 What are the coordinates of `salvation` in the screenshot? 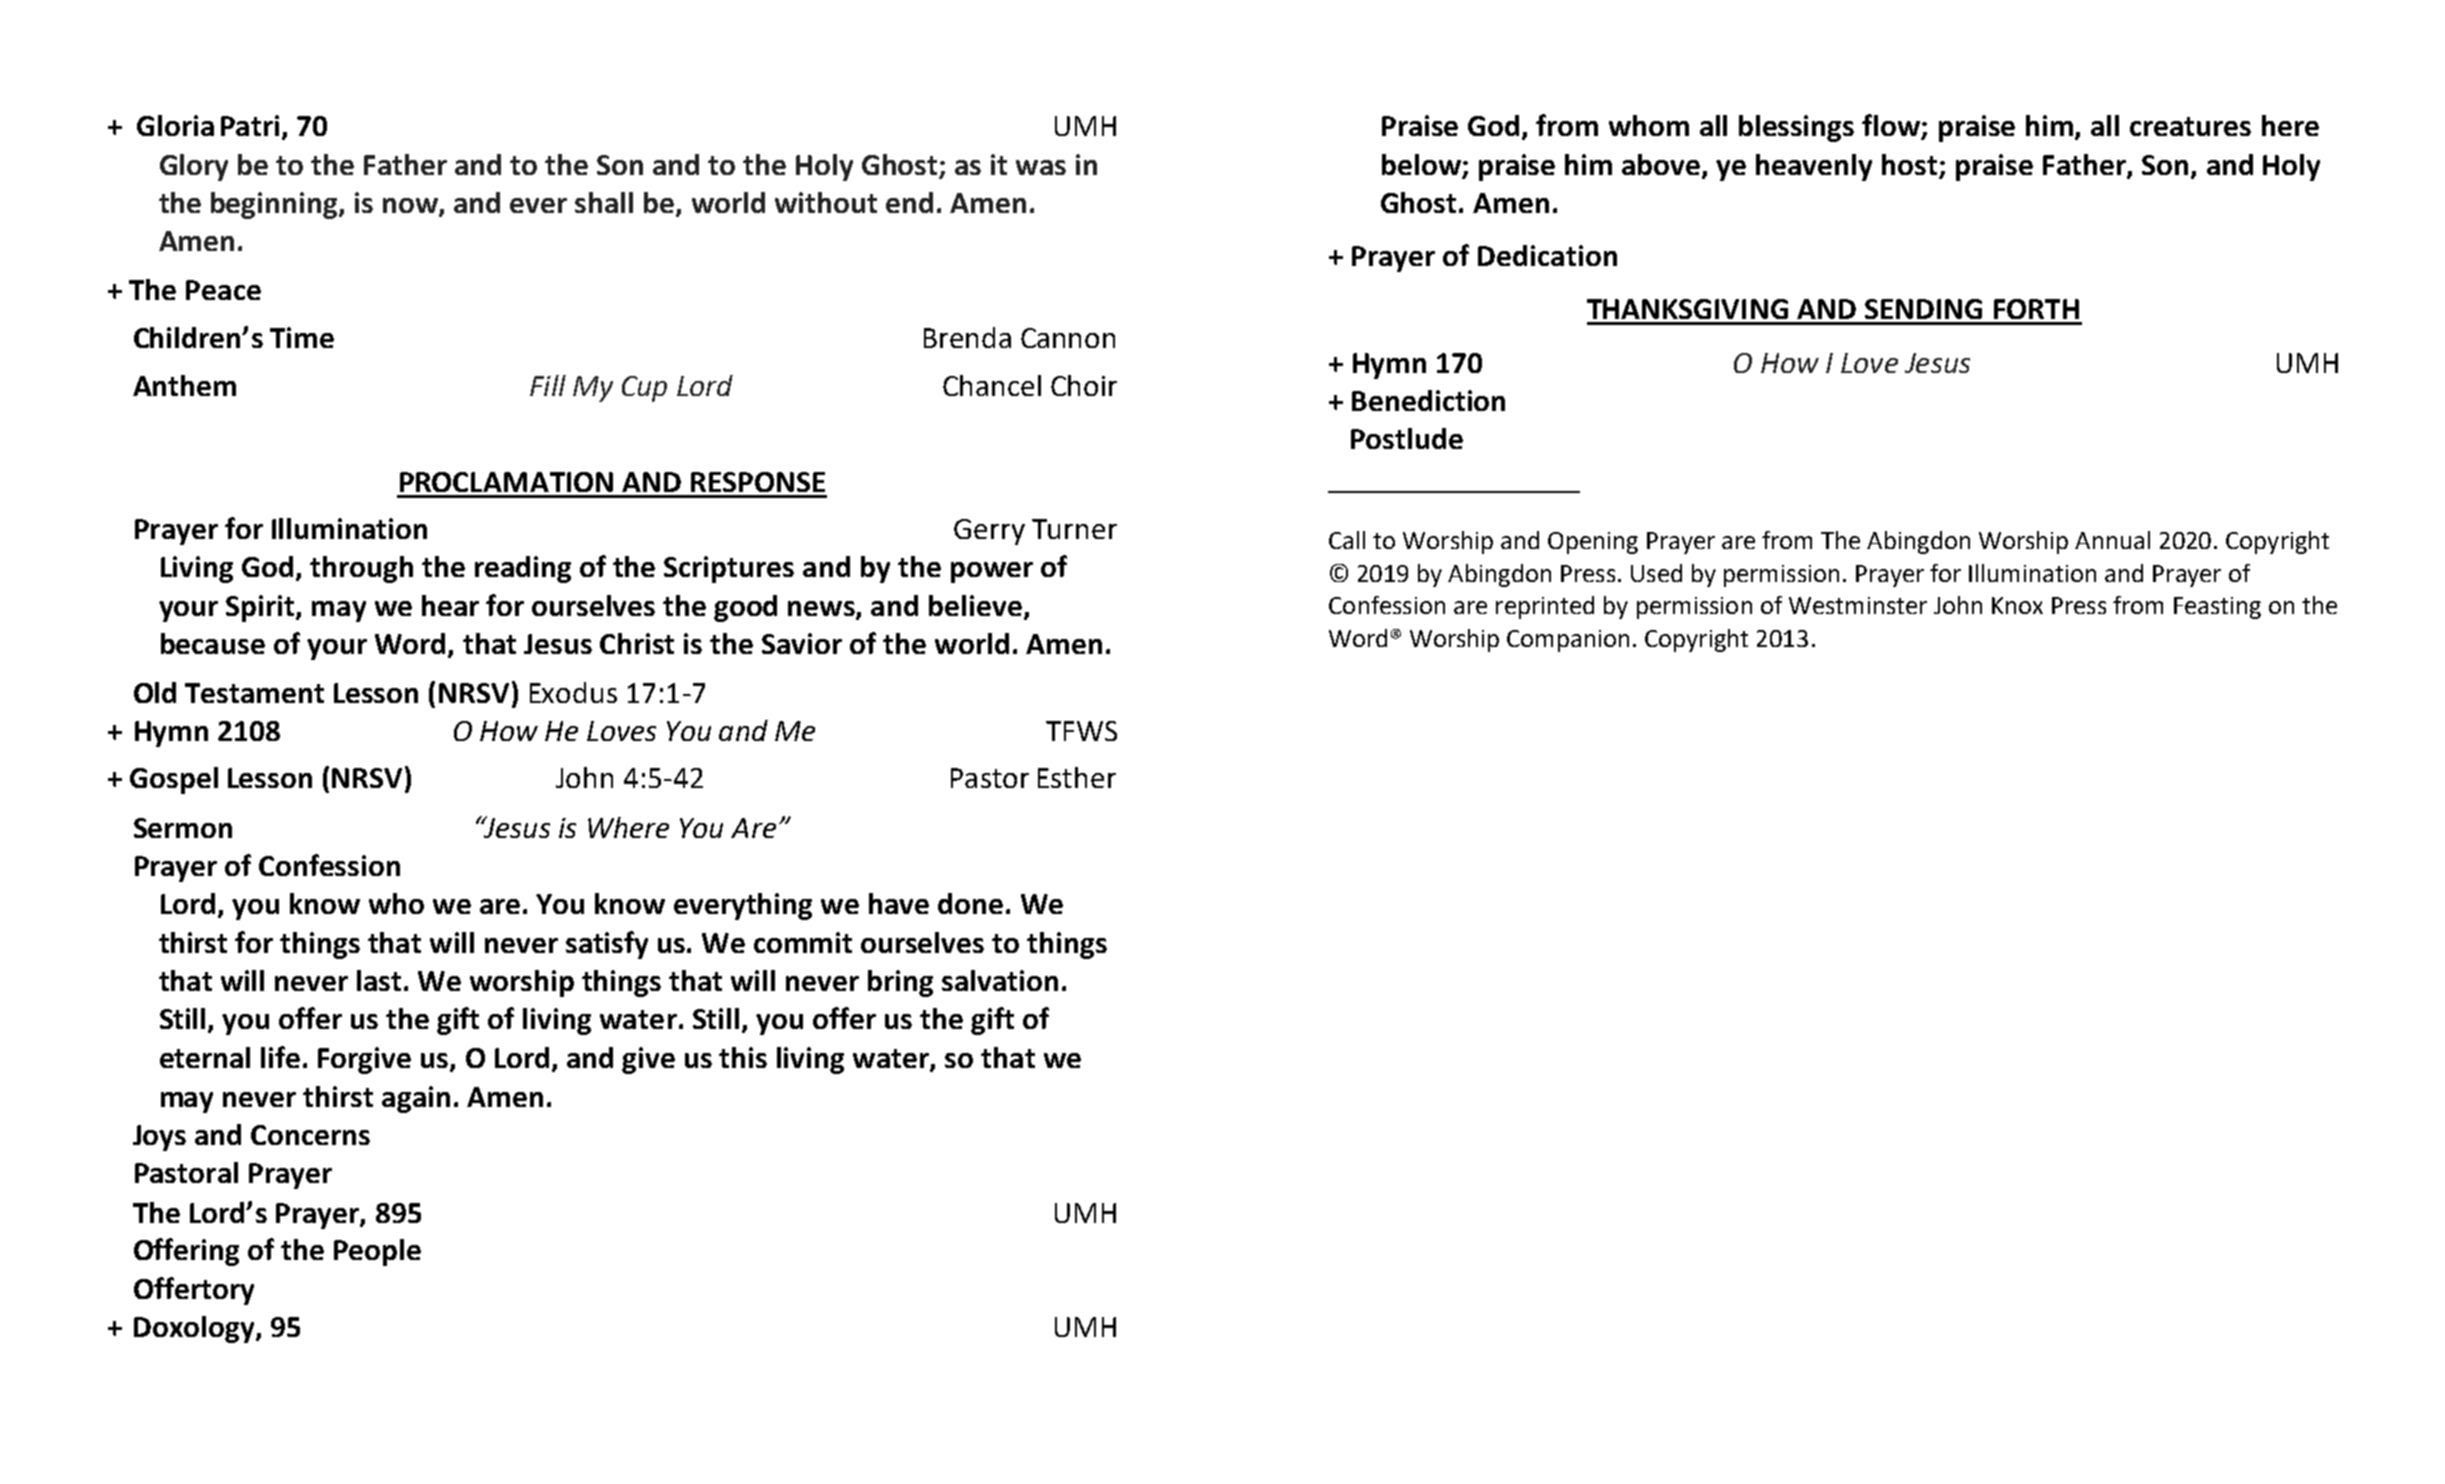 It's located at (1000, 980).
